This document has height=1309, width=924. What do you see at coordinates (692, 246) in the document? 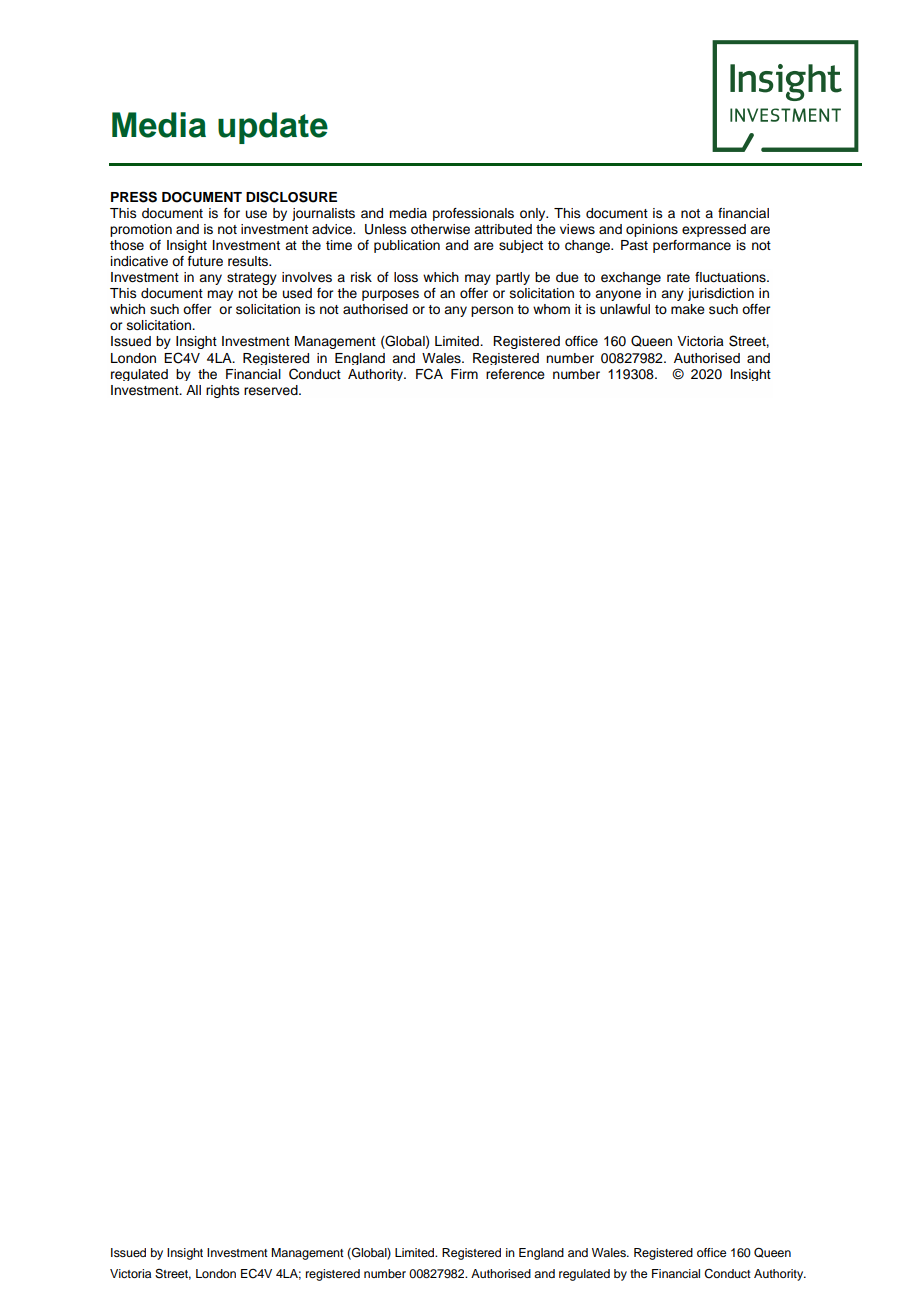
I see `performance` at bounding box center [692, 246].
